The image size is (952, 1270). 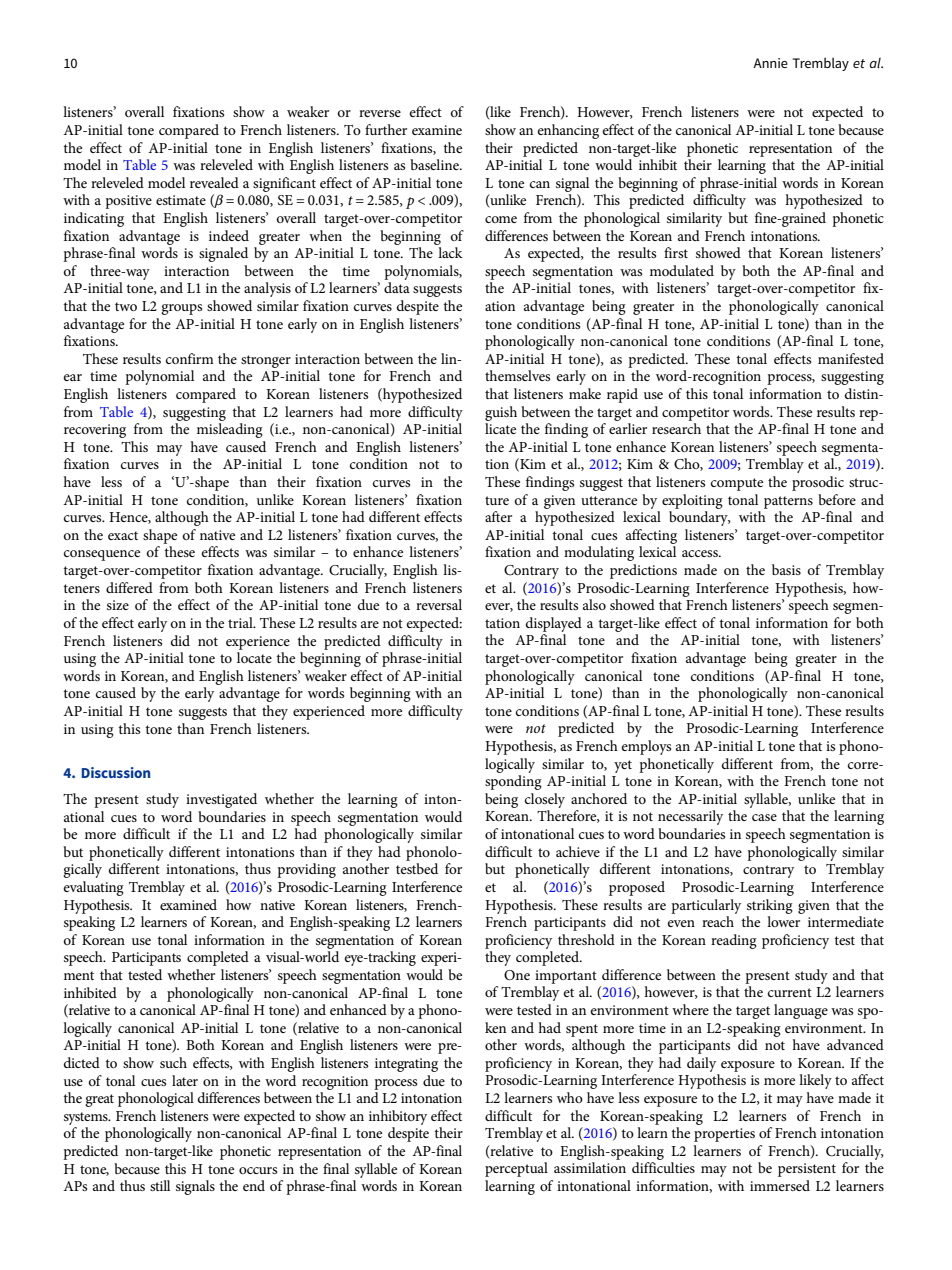 What do you see at coordinates (770, 63) in the screenshot?
I see `Annie` at bounding box center [770, 63].
